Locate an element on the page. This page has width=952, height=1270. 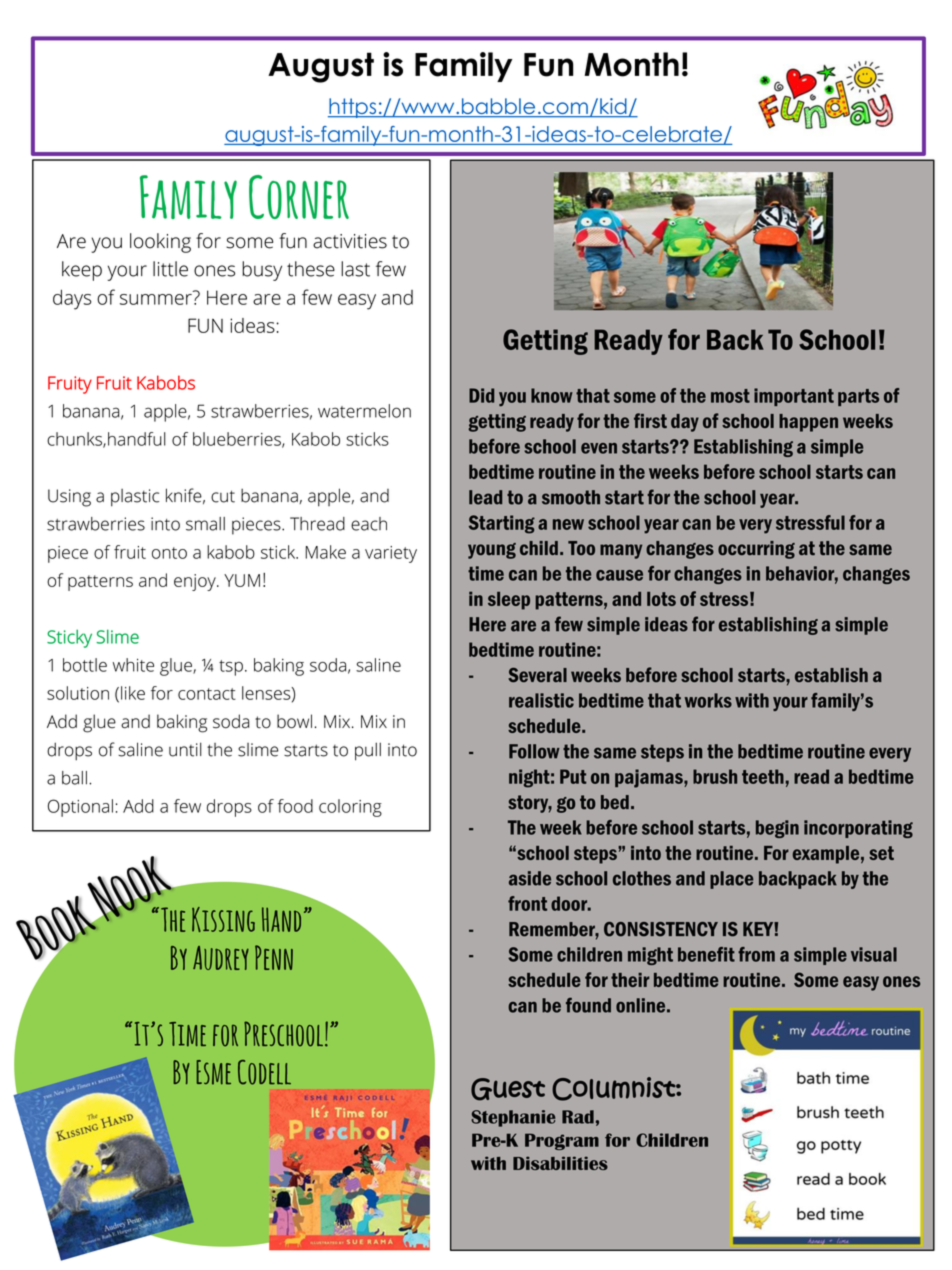
like is located at coordinates (133, 693).
